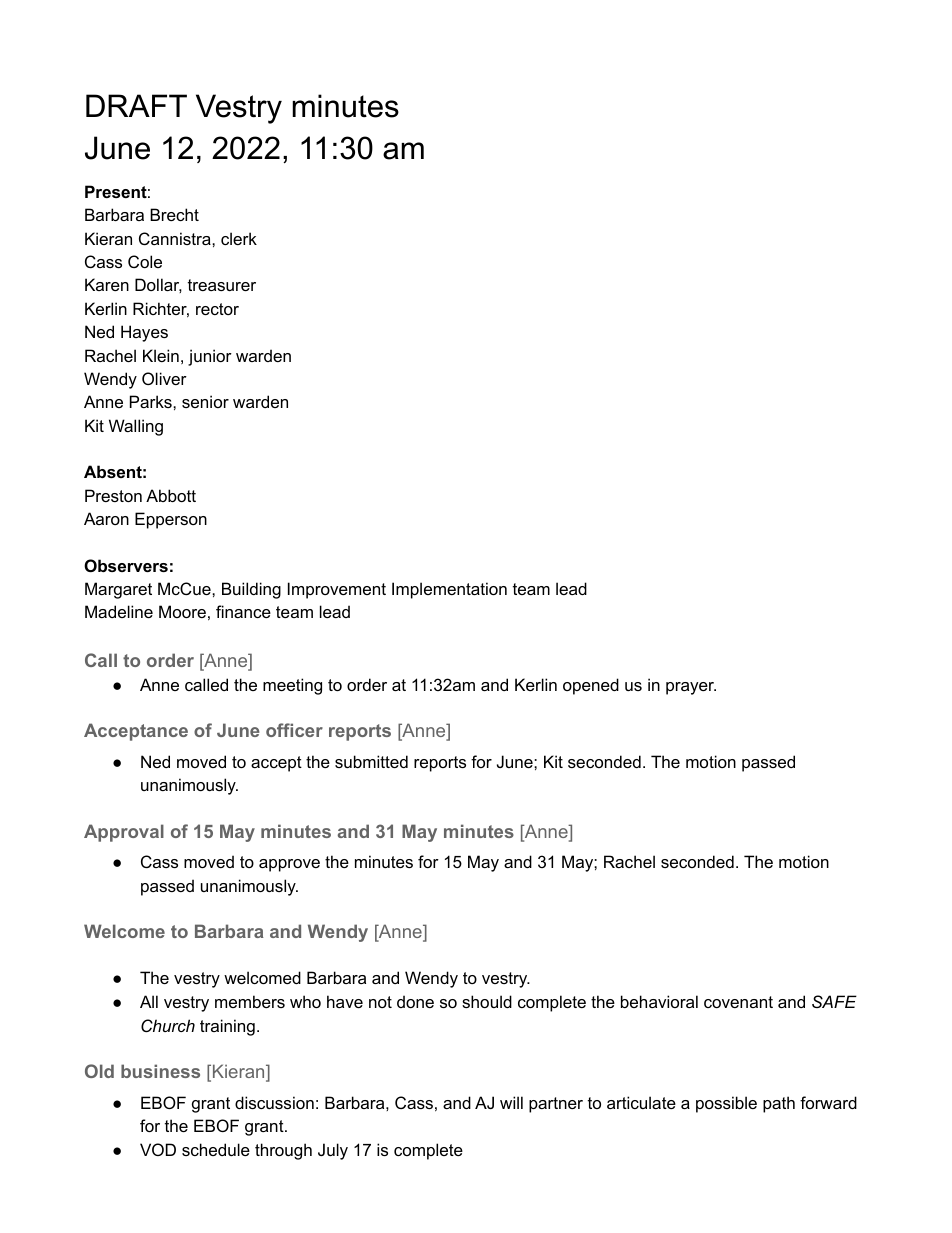 This document has height=1233, width=952. I want to click on treasurer, so click(222, 285).
